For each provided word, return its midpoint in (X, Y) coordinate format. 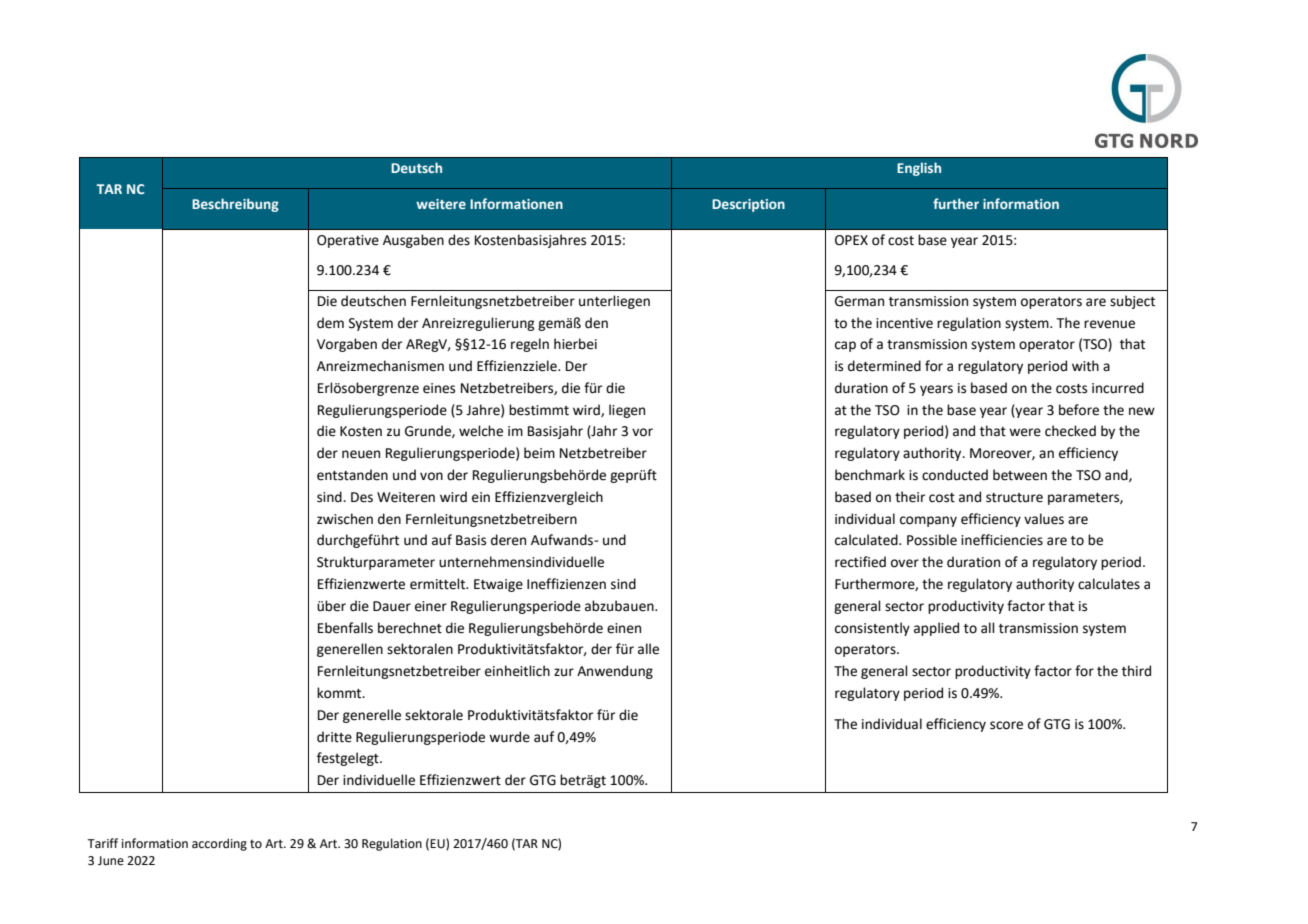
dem (330, 323)
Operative (348, 241)
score (1006, 725)
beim (539, 453)
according (219, 844)
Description (748, 205)
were (1025, 432)
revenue (1109, 324)
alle (648, 649)
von (431, 476)
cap (845, 346)
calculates (1109, 584)
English (919, 169)
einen (624, 628)
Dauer (392, 606)
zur (564, 672)
